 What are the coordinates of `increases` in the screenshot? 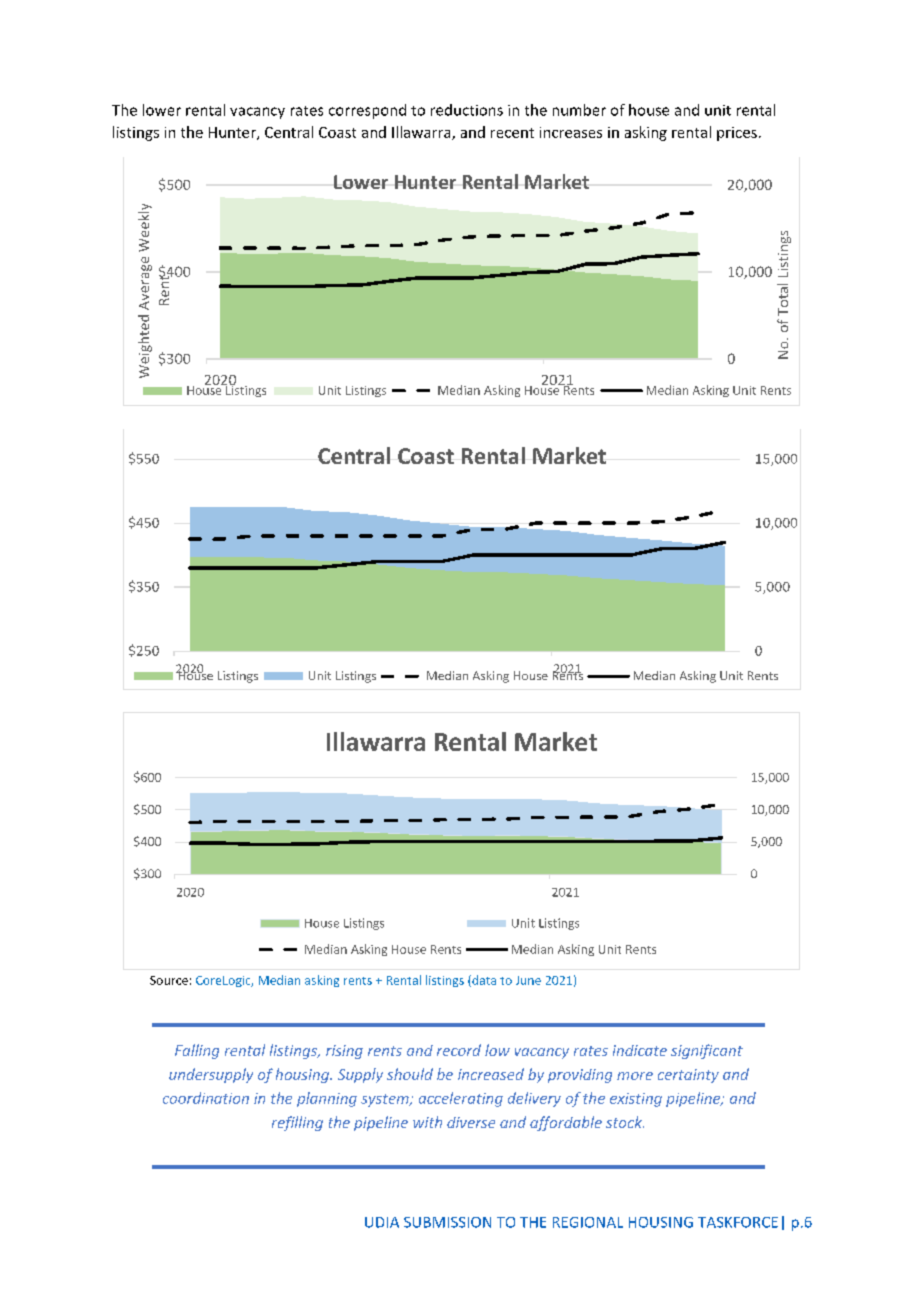 It's located at (571, 132).
